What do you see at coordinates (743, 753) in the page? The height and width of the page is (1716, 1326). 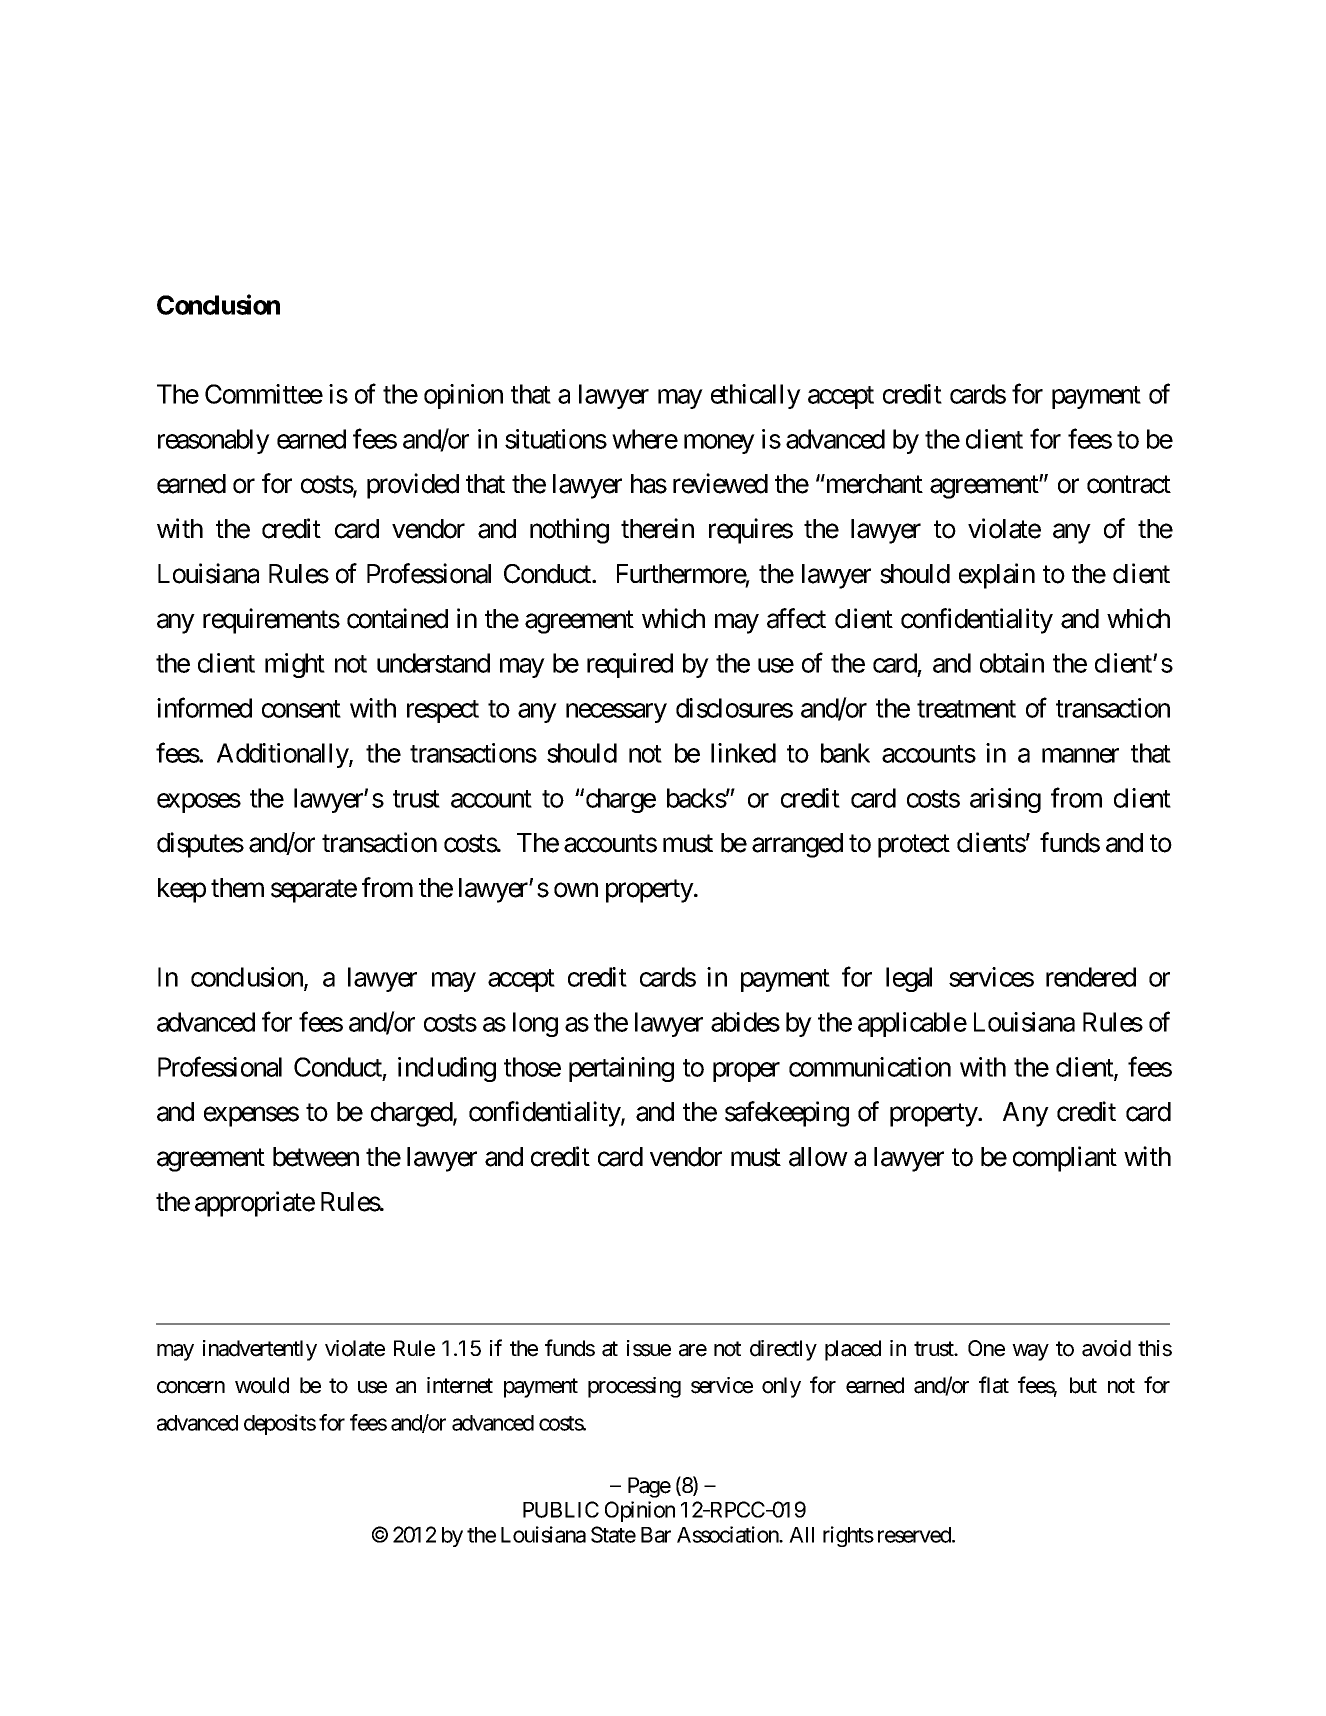 I see `linked` at bounding box center [743, 753].
